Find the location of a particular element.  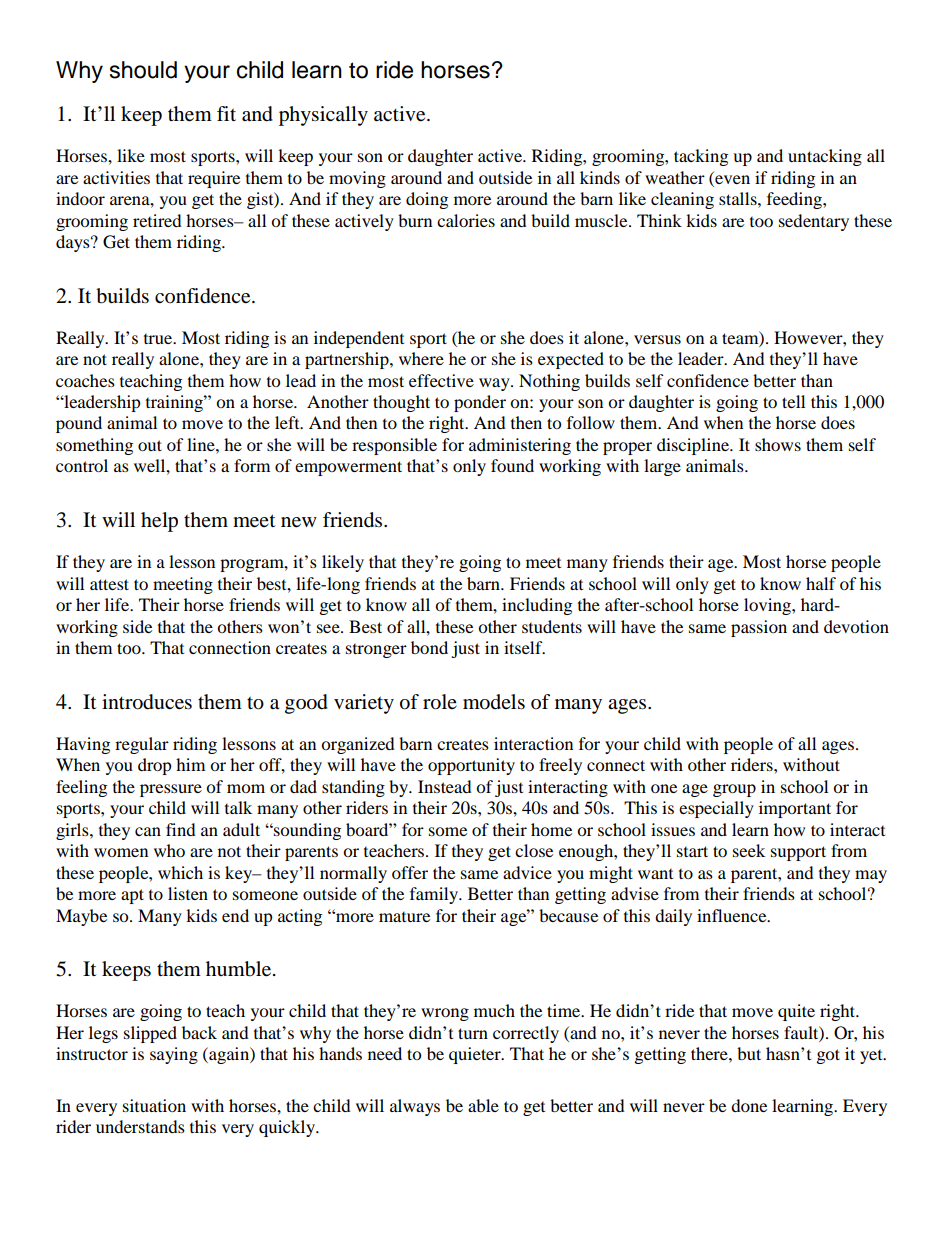

physically is located at coordinates (323, 116).
